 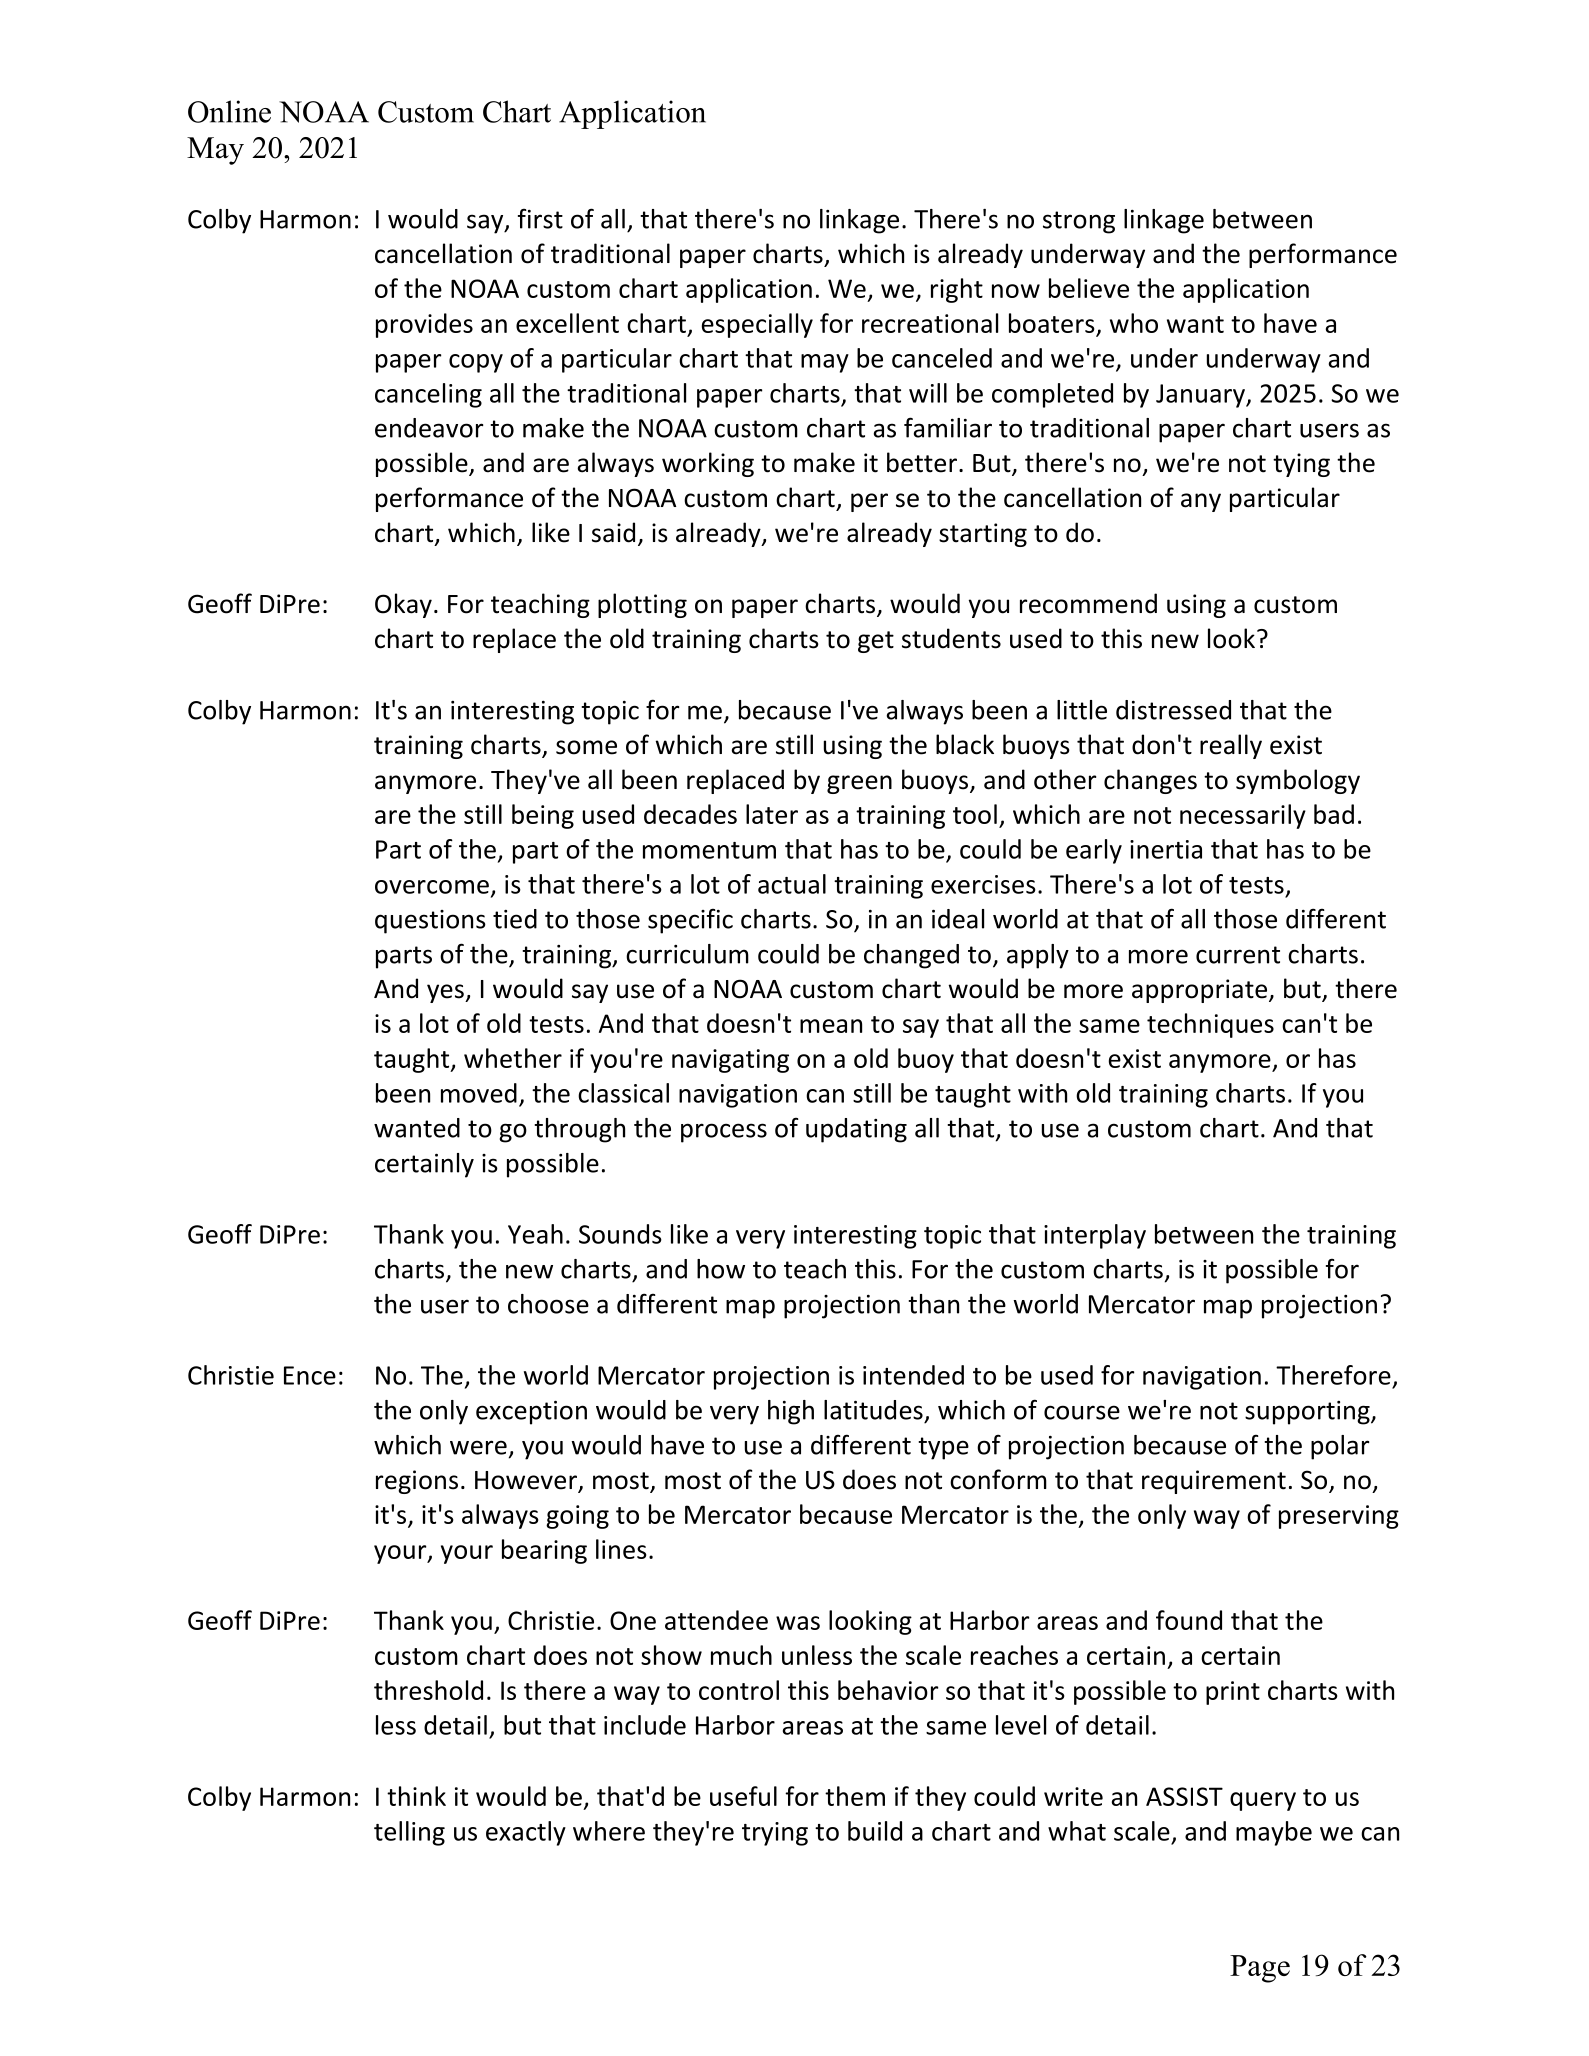 I want to click on actual, so click(x=792, y=884).
